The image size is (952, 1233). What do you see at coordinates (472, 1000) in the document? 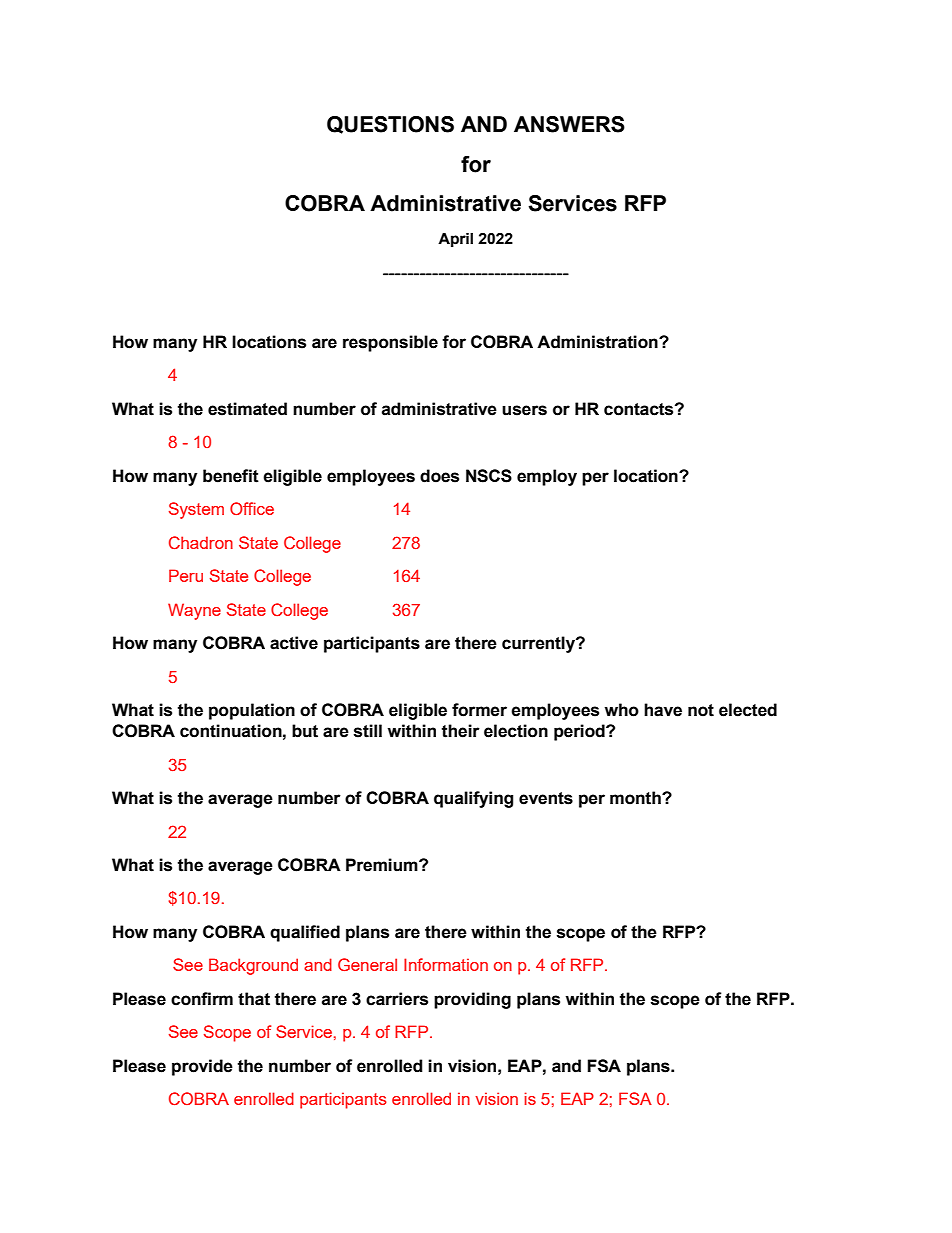
I see `providing` at bounding box center [472, 1000].
